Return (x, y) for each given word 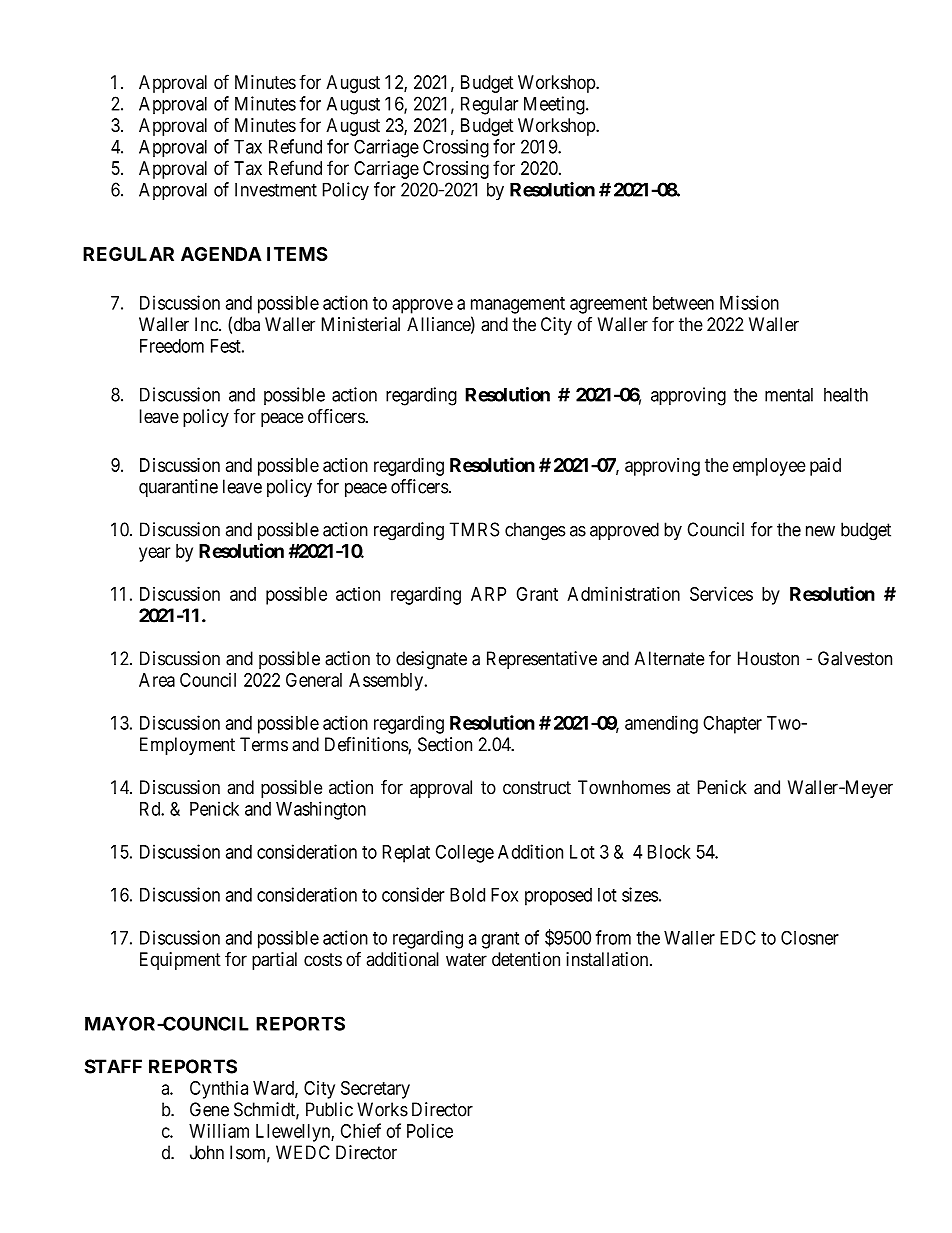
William (219, 1130)
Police (430, 1130)
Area (157, 680)
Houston (768, 658)
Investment (276, 189)
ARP (488, 594)
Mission (749, 302)
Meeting (555, 105)
